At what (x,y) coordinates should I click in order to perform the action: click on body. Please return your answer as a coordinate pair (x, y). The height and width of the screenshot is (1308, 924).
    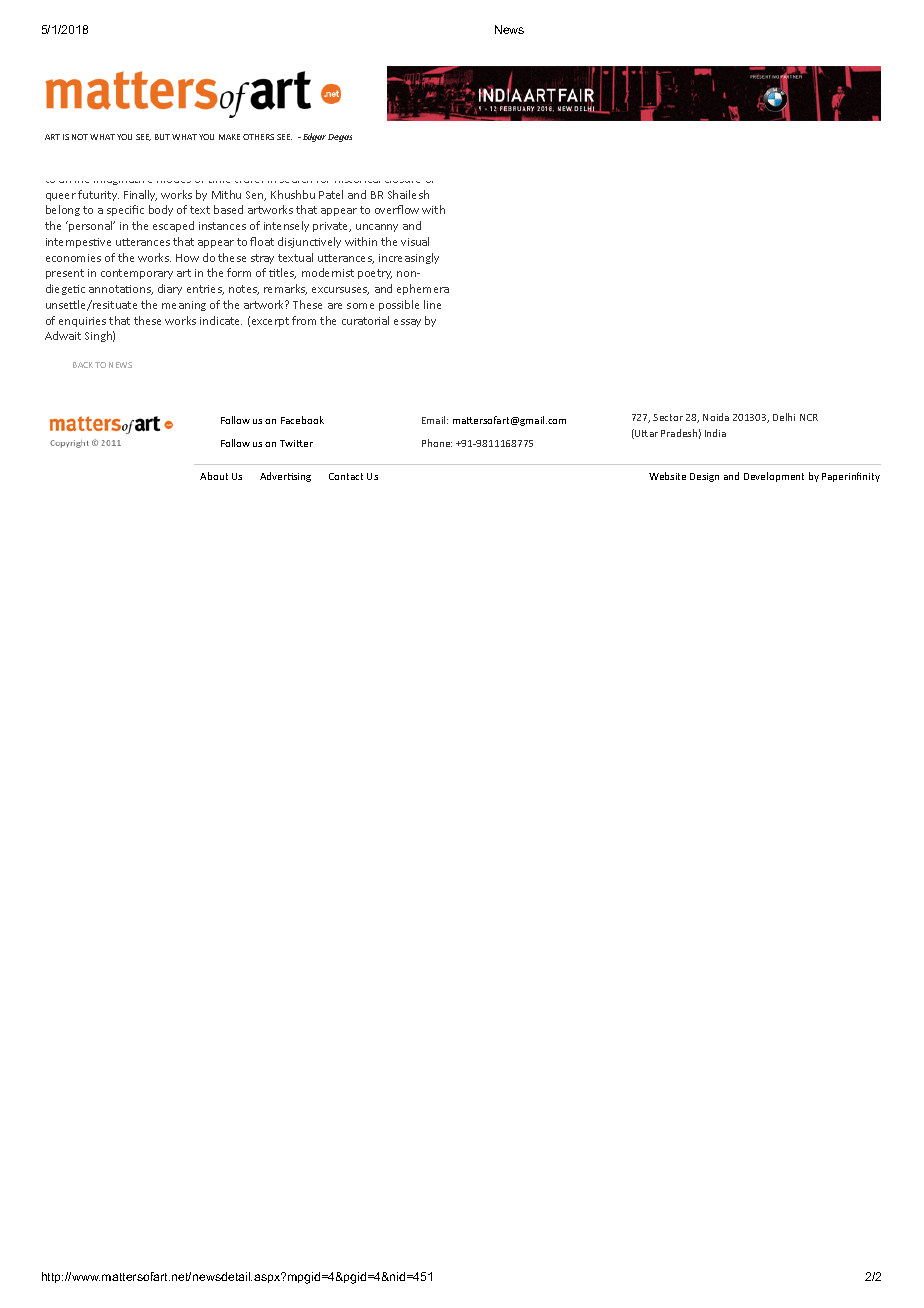
    Looking at the image, I should click on (161, 210).
